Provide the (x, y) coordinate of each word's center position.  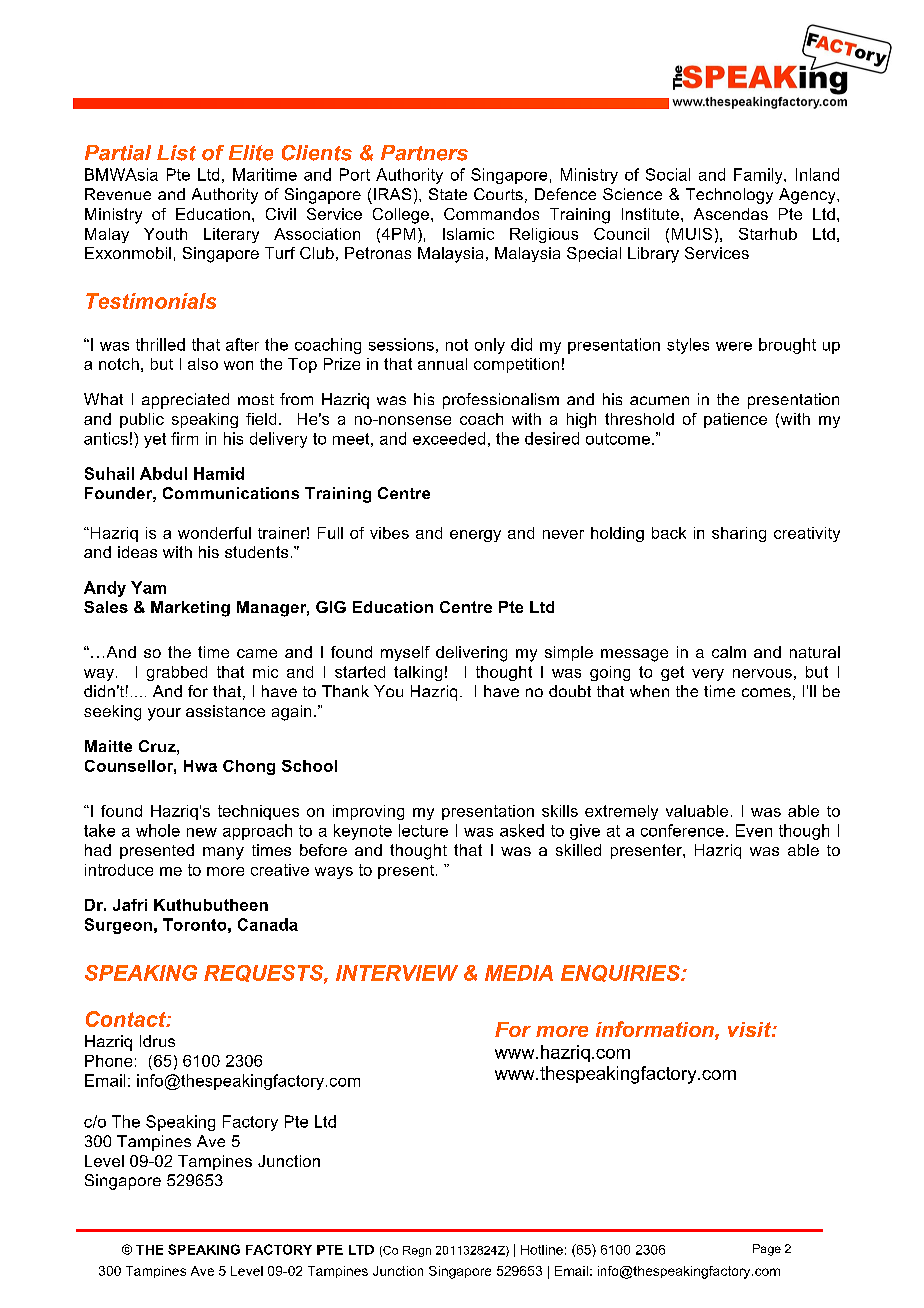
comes (766, 692)
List (176, 153)
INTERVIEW (397, 973)
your (164, 714)
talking (418, 673)
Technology (729, 196)
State (448, 194)
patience (735, 420)
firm (184, 438)
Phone (108, 1061)
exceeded (449, 438)
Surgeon (118, 926)
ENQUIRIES (621, 973)
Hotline (542, 1250)
